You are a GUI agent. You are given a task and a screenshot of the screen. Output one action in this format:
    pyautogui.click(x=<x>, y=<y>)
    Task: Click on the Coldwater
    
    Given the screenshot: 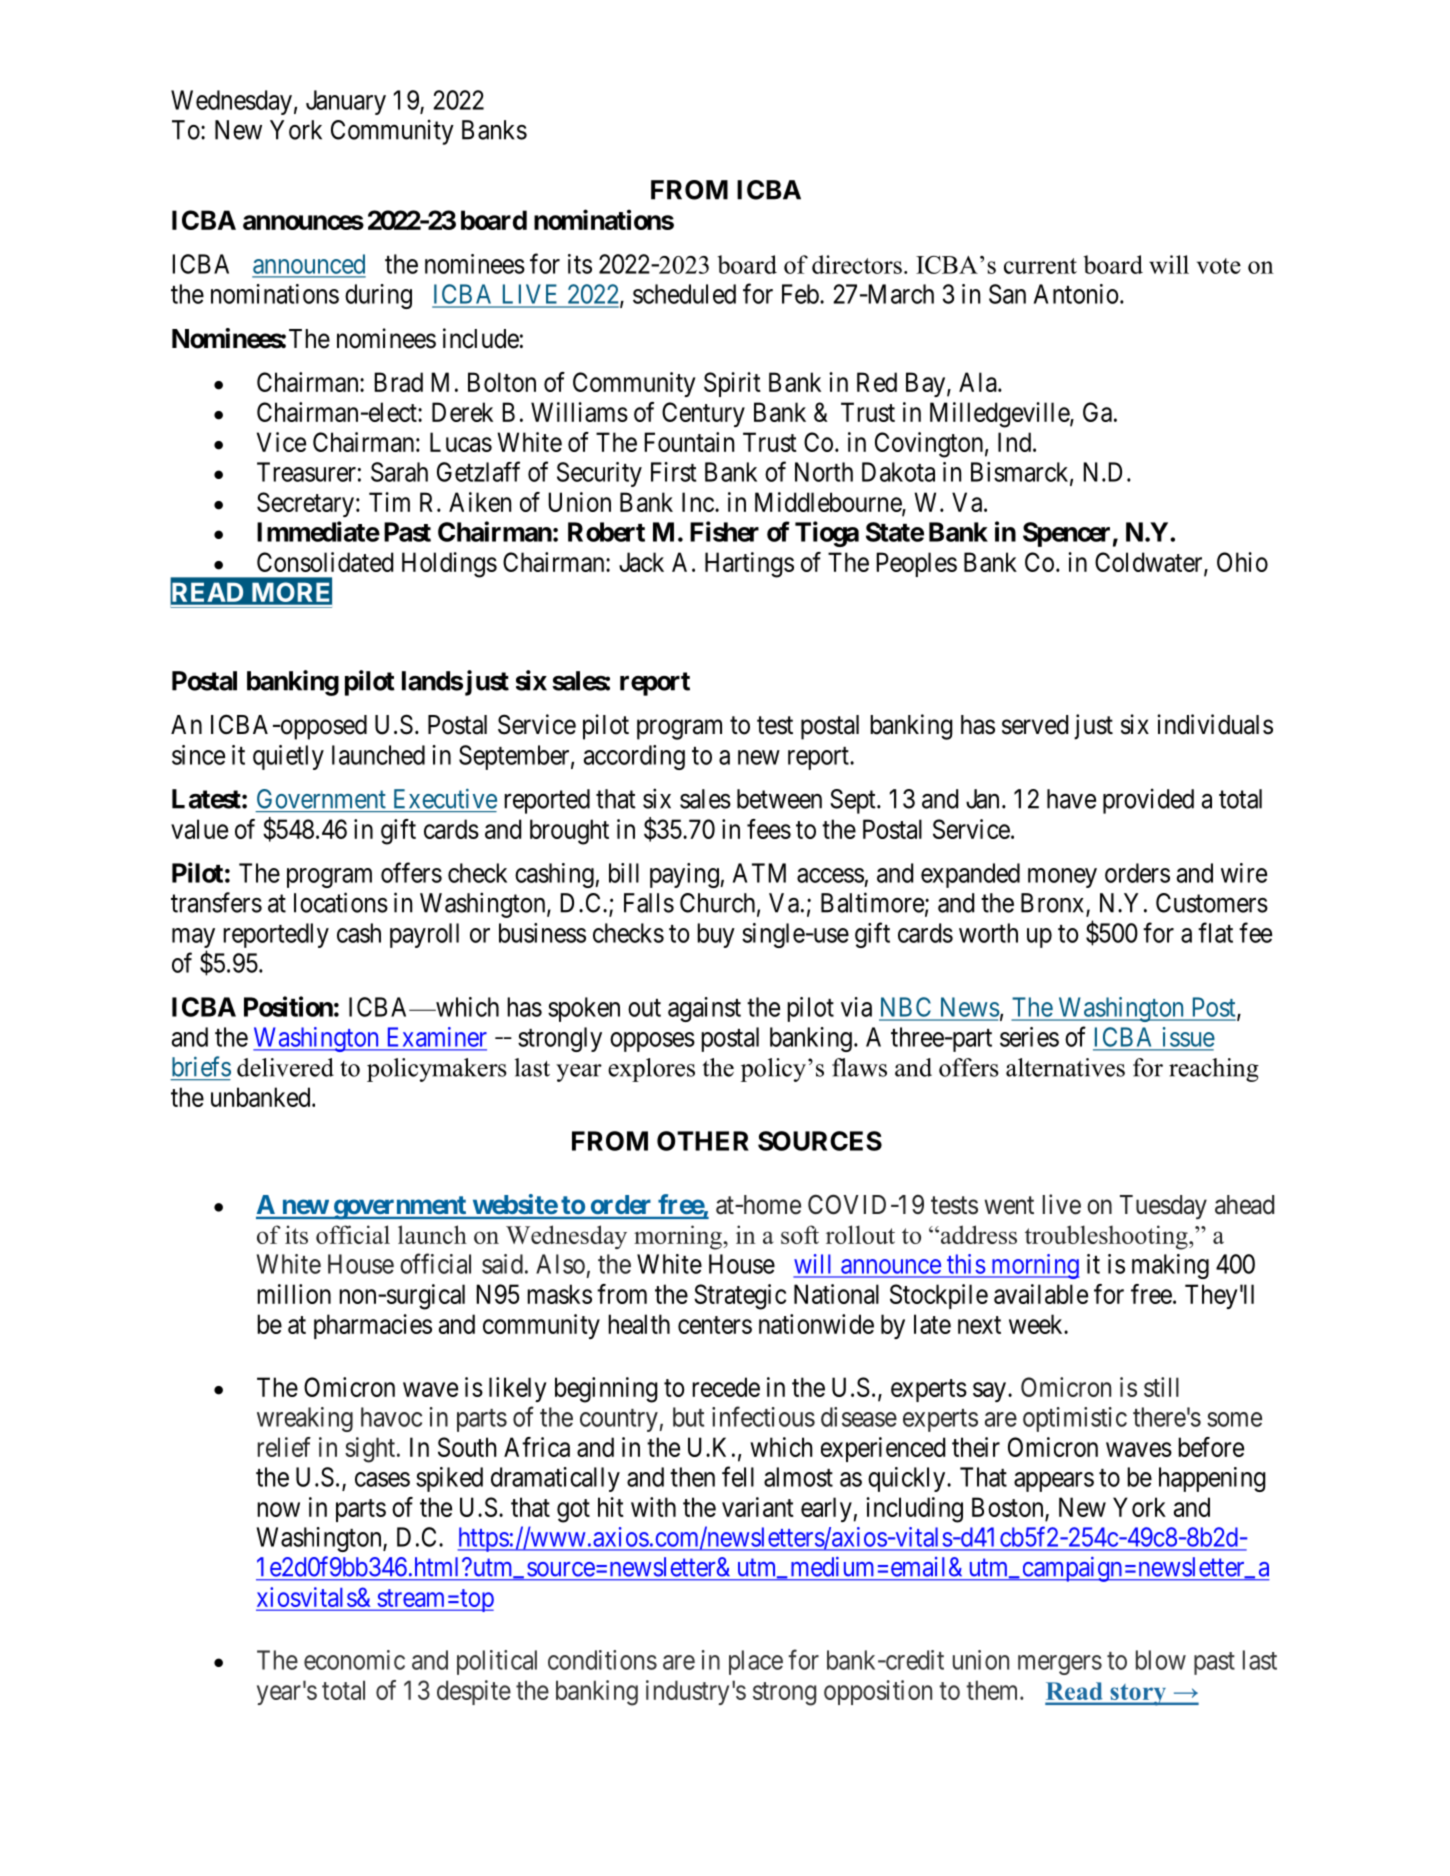 What is the action you would take?
    pyautogui.click(x=1150, y=563)
